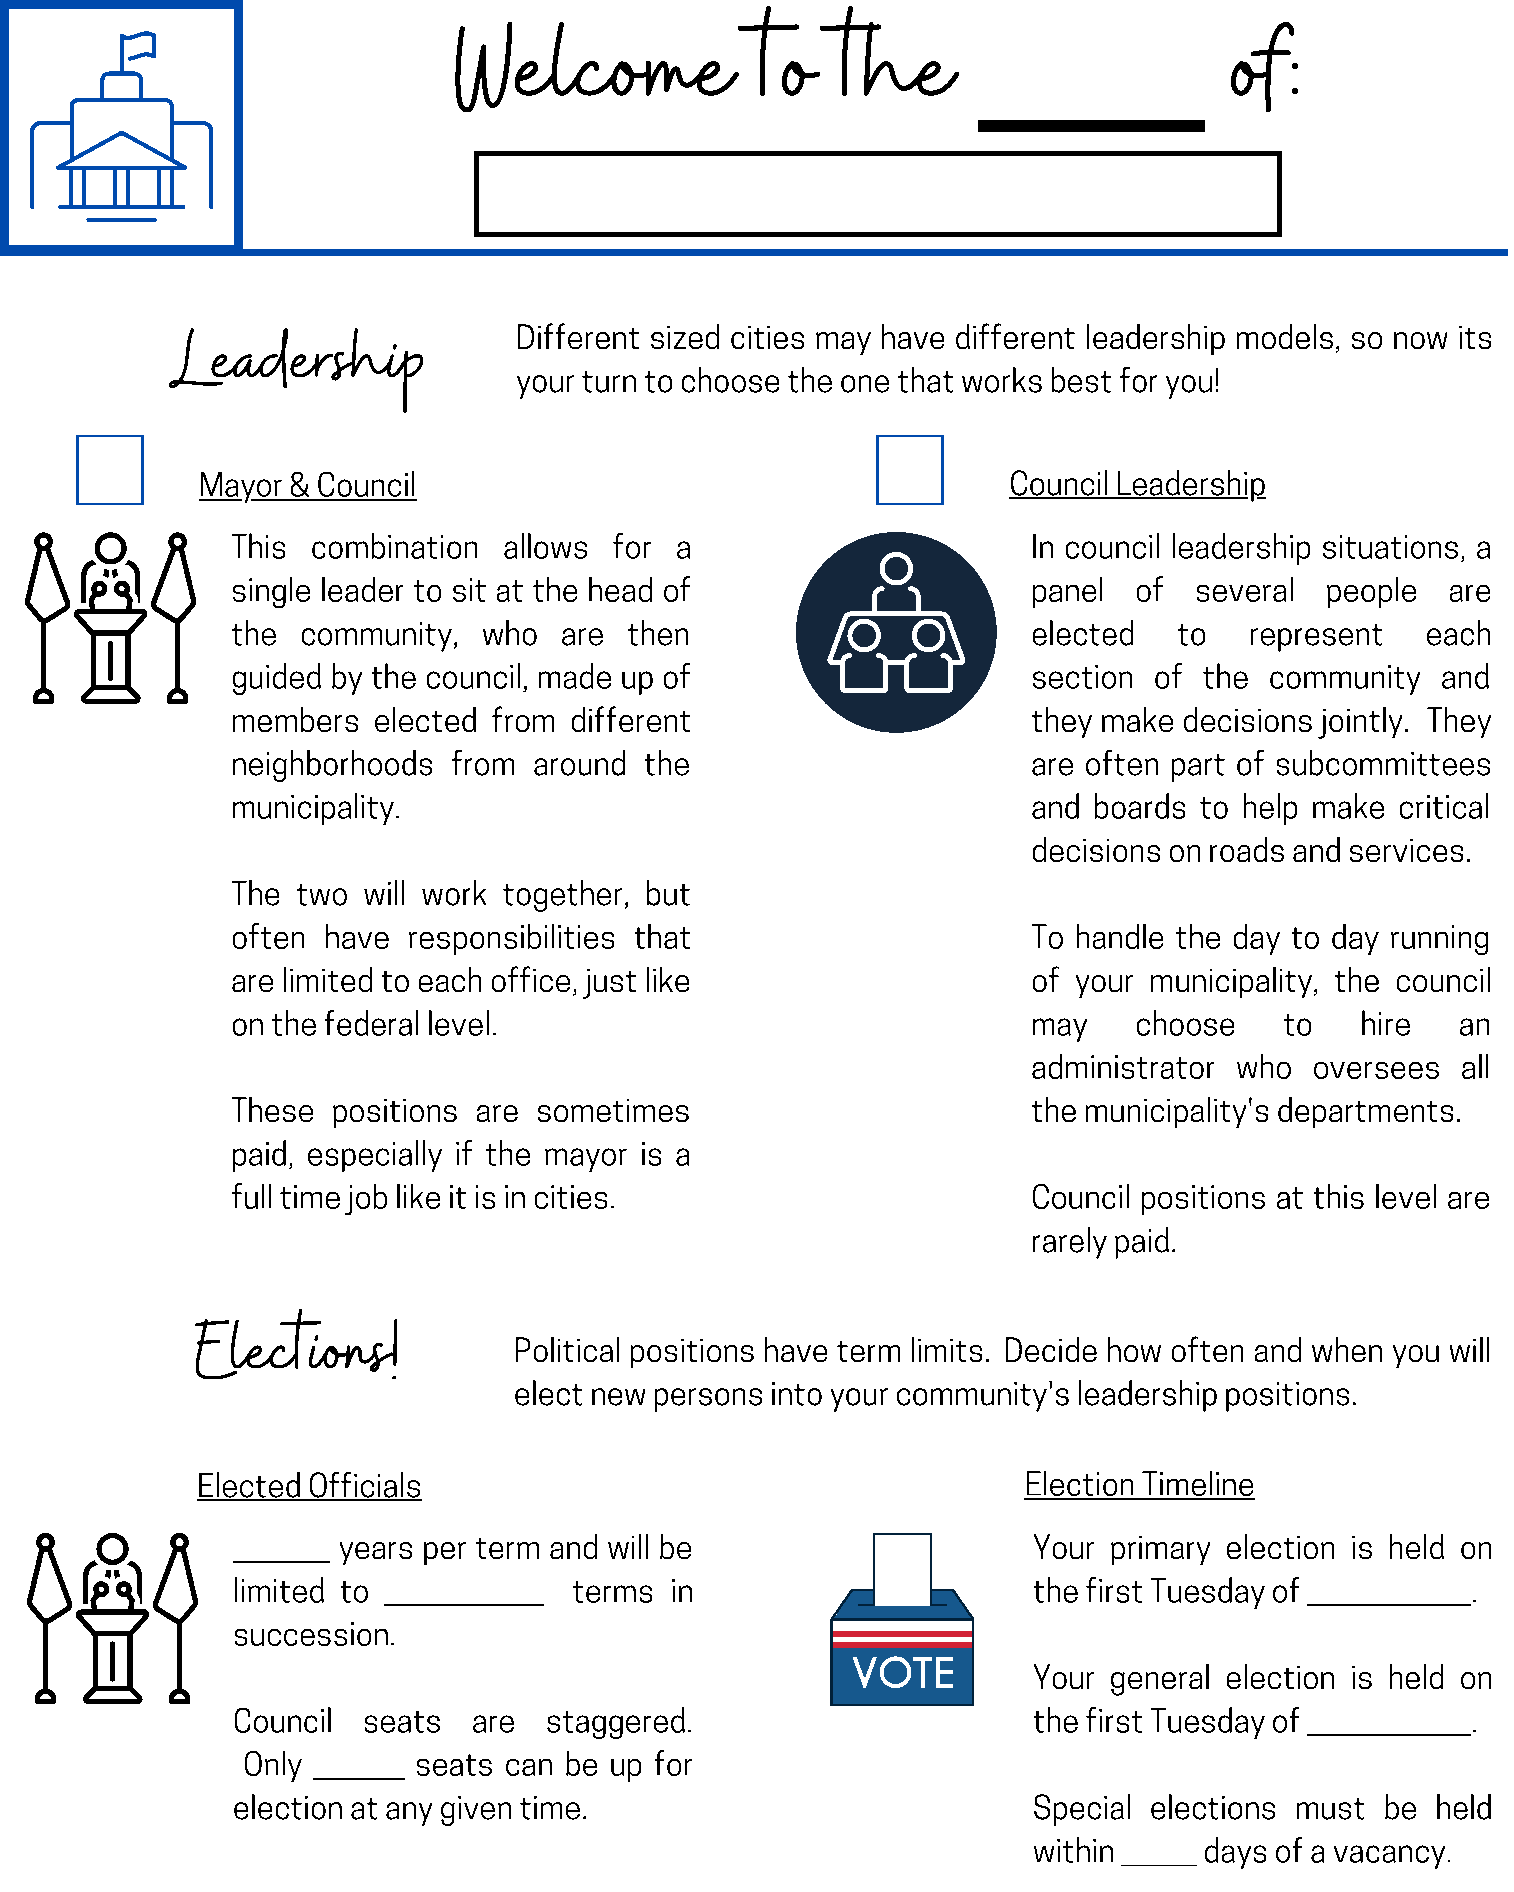  I want to click on hire, so click(1386, 1023).
